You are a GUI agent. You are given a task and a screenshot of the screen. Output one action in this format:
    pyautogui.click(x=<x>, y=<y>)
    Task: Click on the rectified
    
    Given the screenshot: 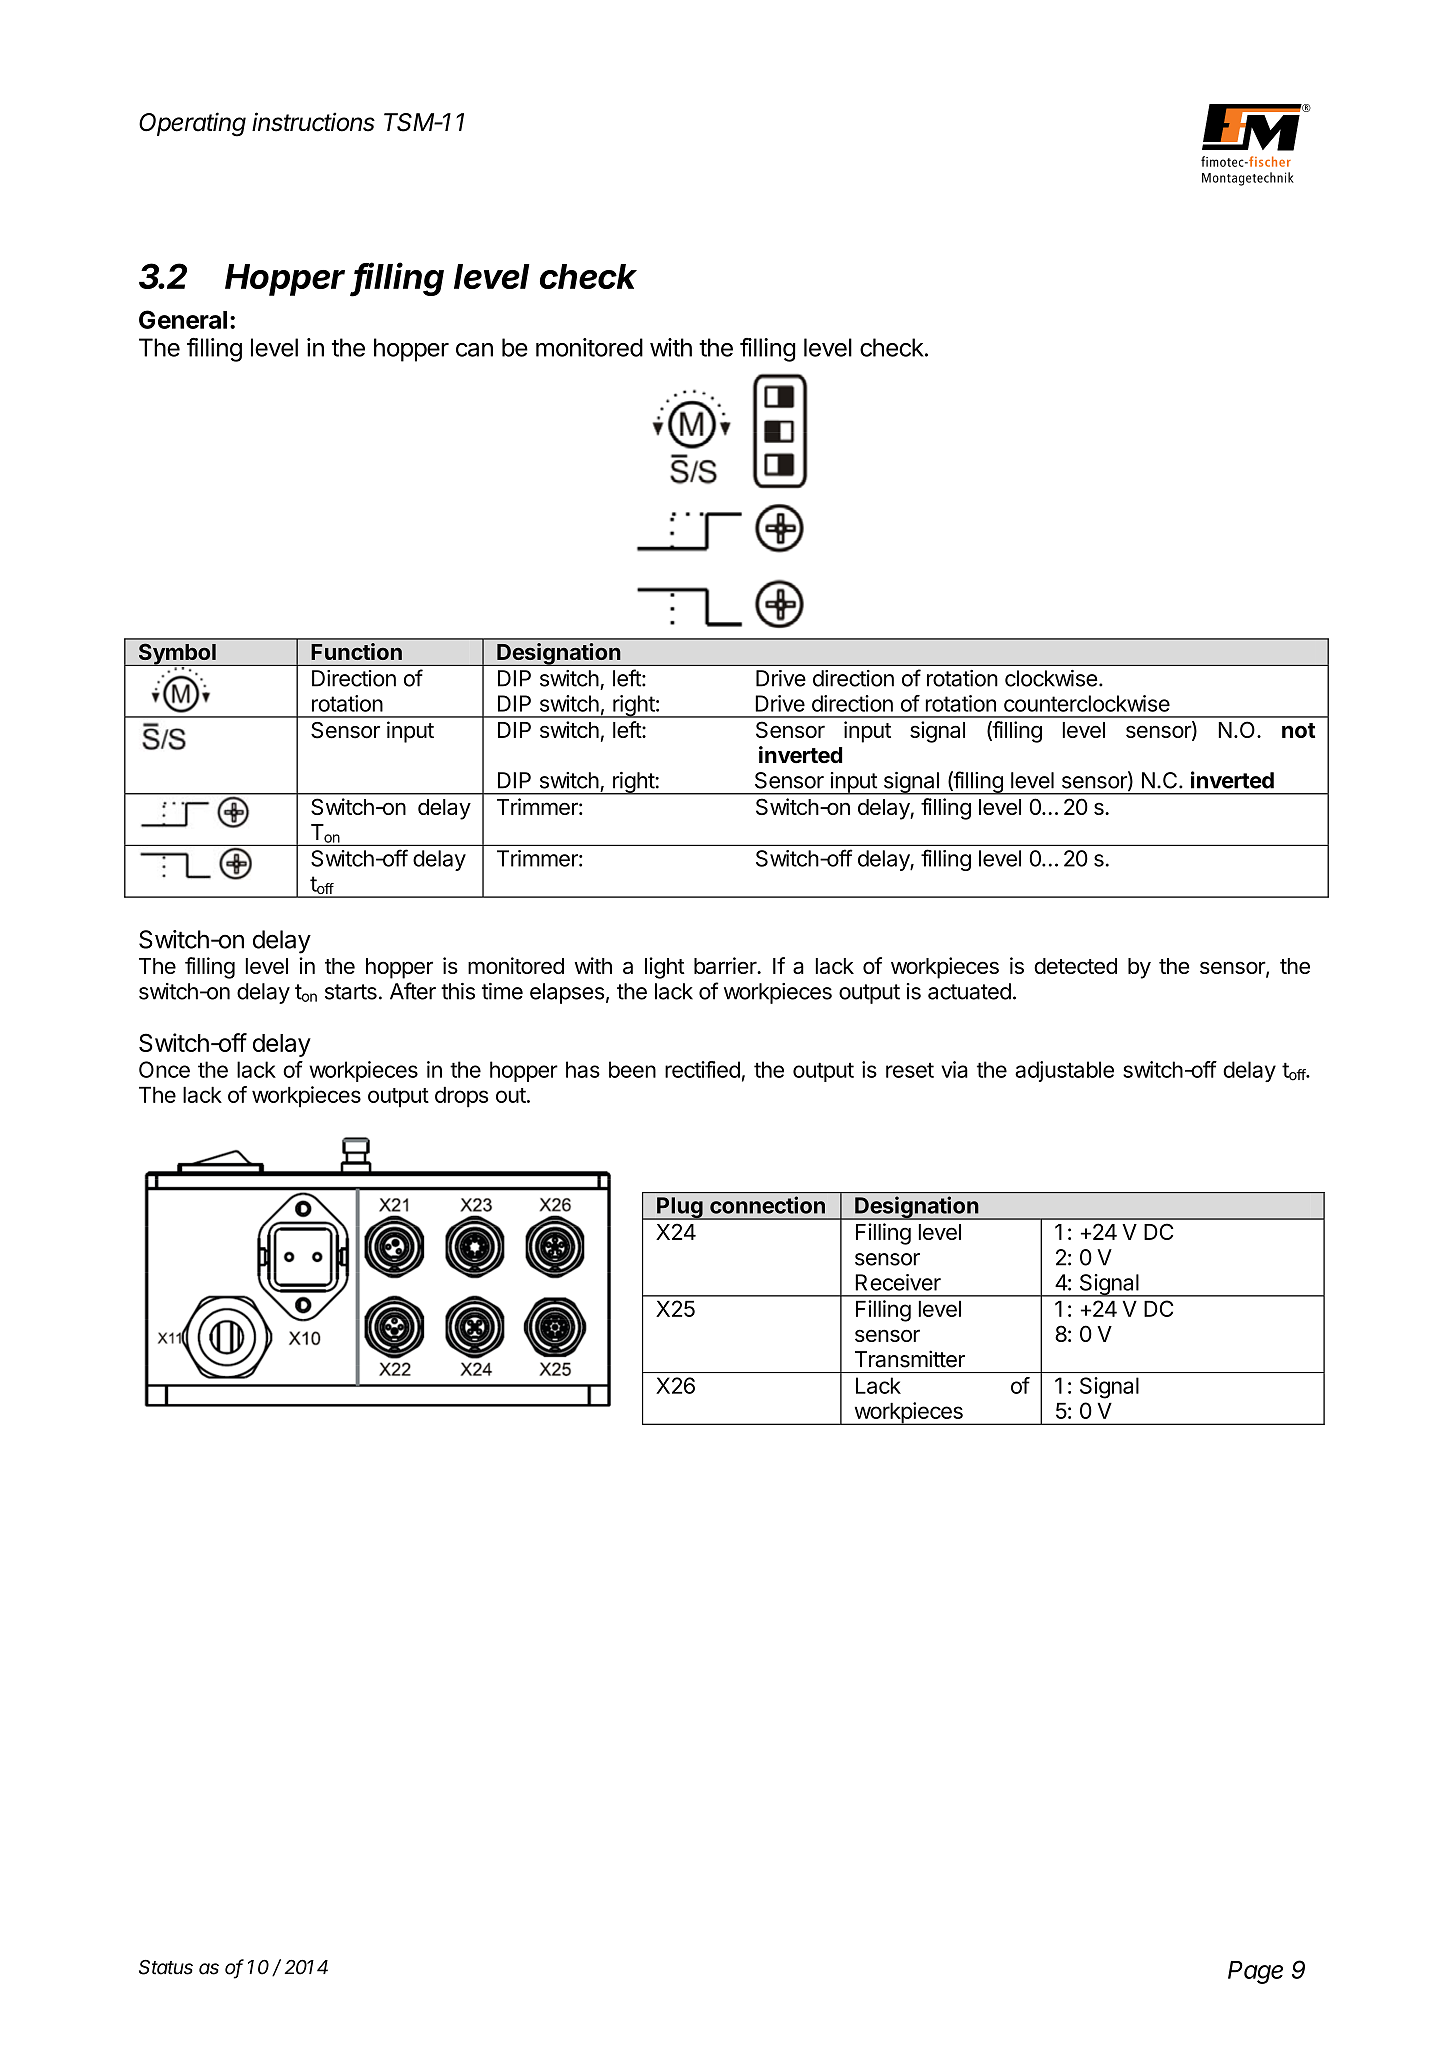 What is the action you would take?
    pyautogui.click(x=702, y=1069)
